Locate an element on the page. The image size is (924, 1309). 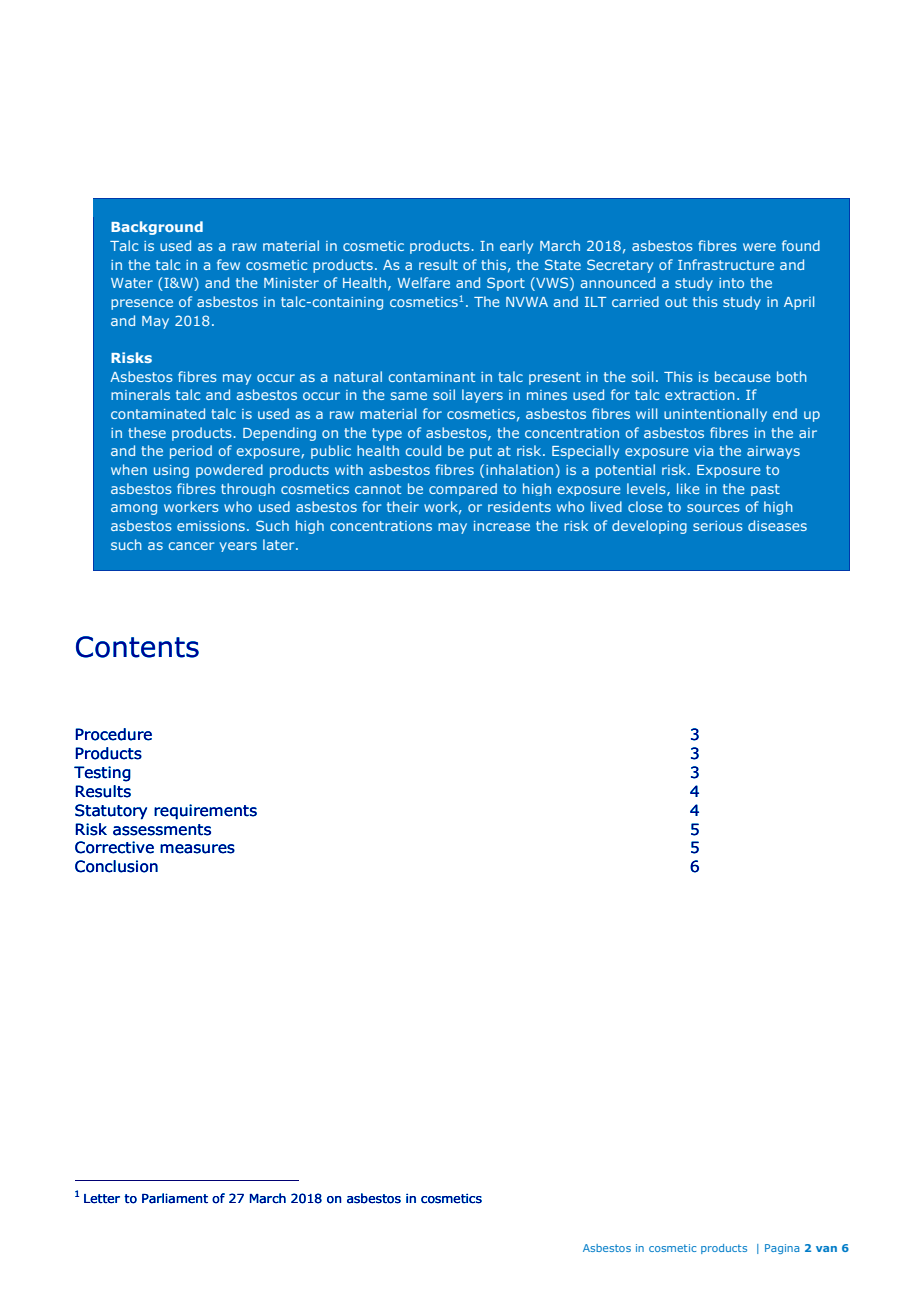
Parliament is located at coordinates (175, 1198).
